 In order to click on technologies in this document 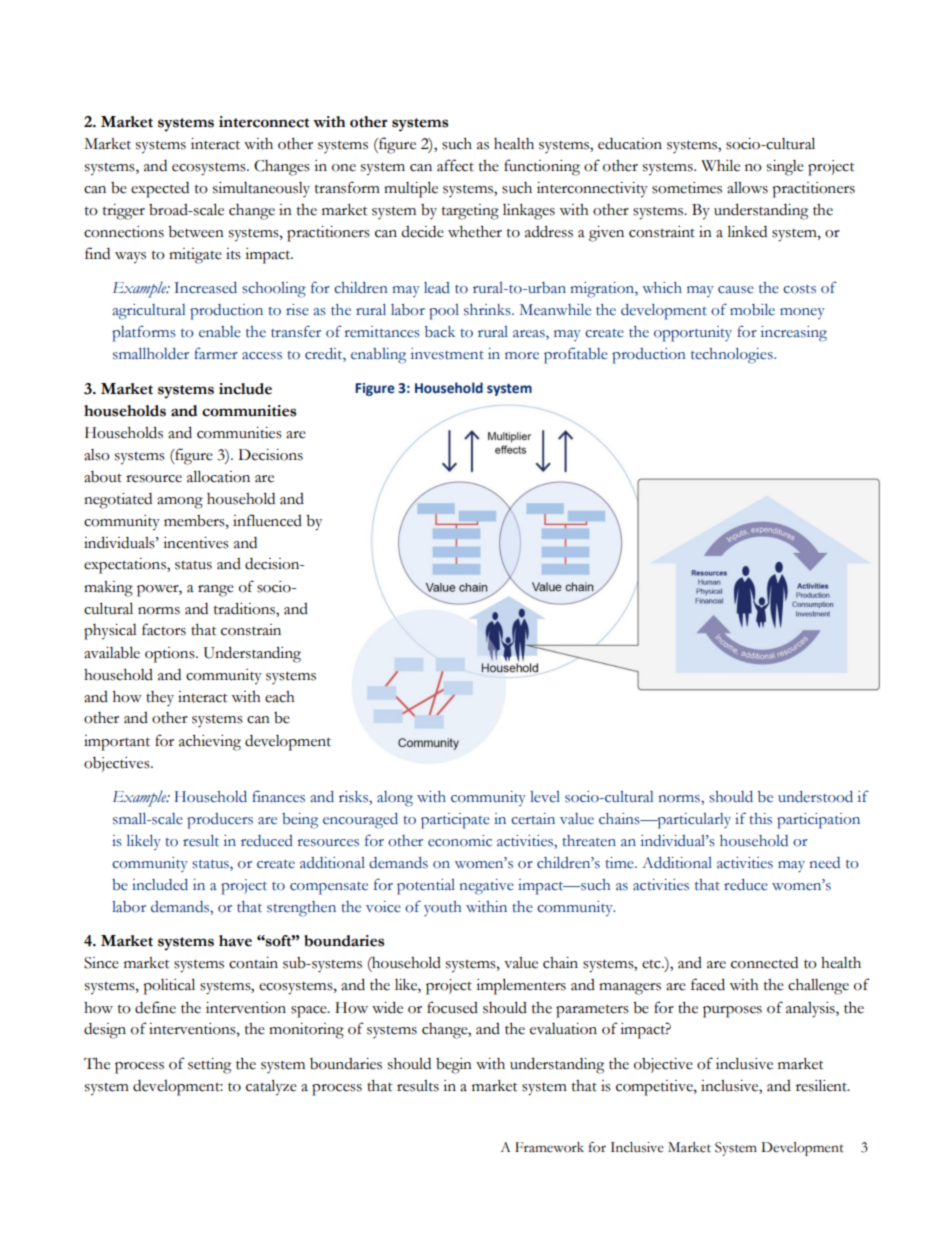, I will do `click(733, 356)`.
